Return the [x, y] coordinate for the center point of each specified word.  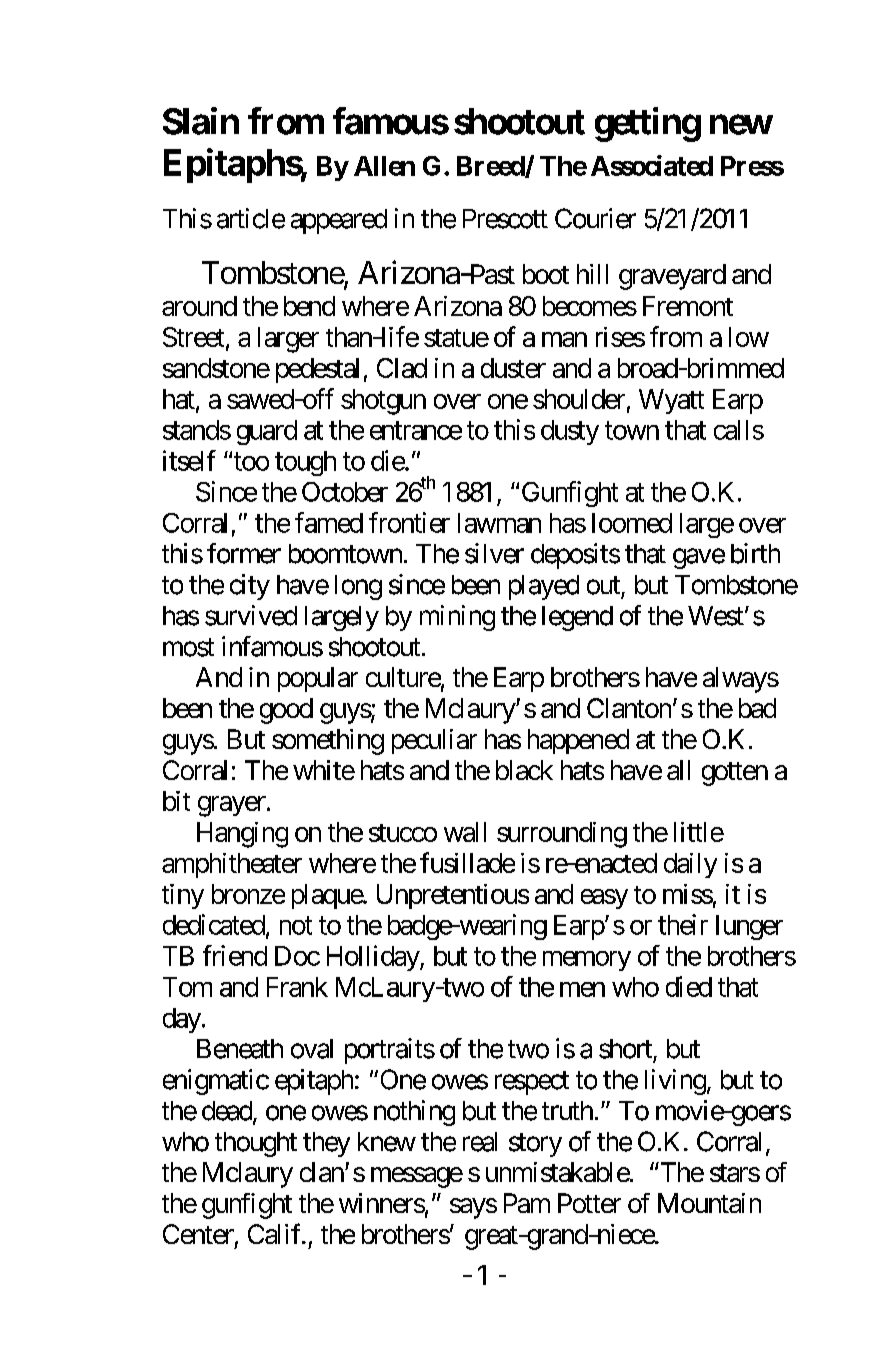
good [286, 711]
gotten [735, 774]
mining [457, 618]
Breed [491, 167]
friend [235, 955]
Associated [652, 165]
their [683, 924]
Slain [201, 121]
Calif [276, 1233]
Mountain [709, 1203]
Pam [527, 1203]
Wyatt [671, 401]
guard [267, 432]
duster [513, 368]
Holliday [374, 958]
